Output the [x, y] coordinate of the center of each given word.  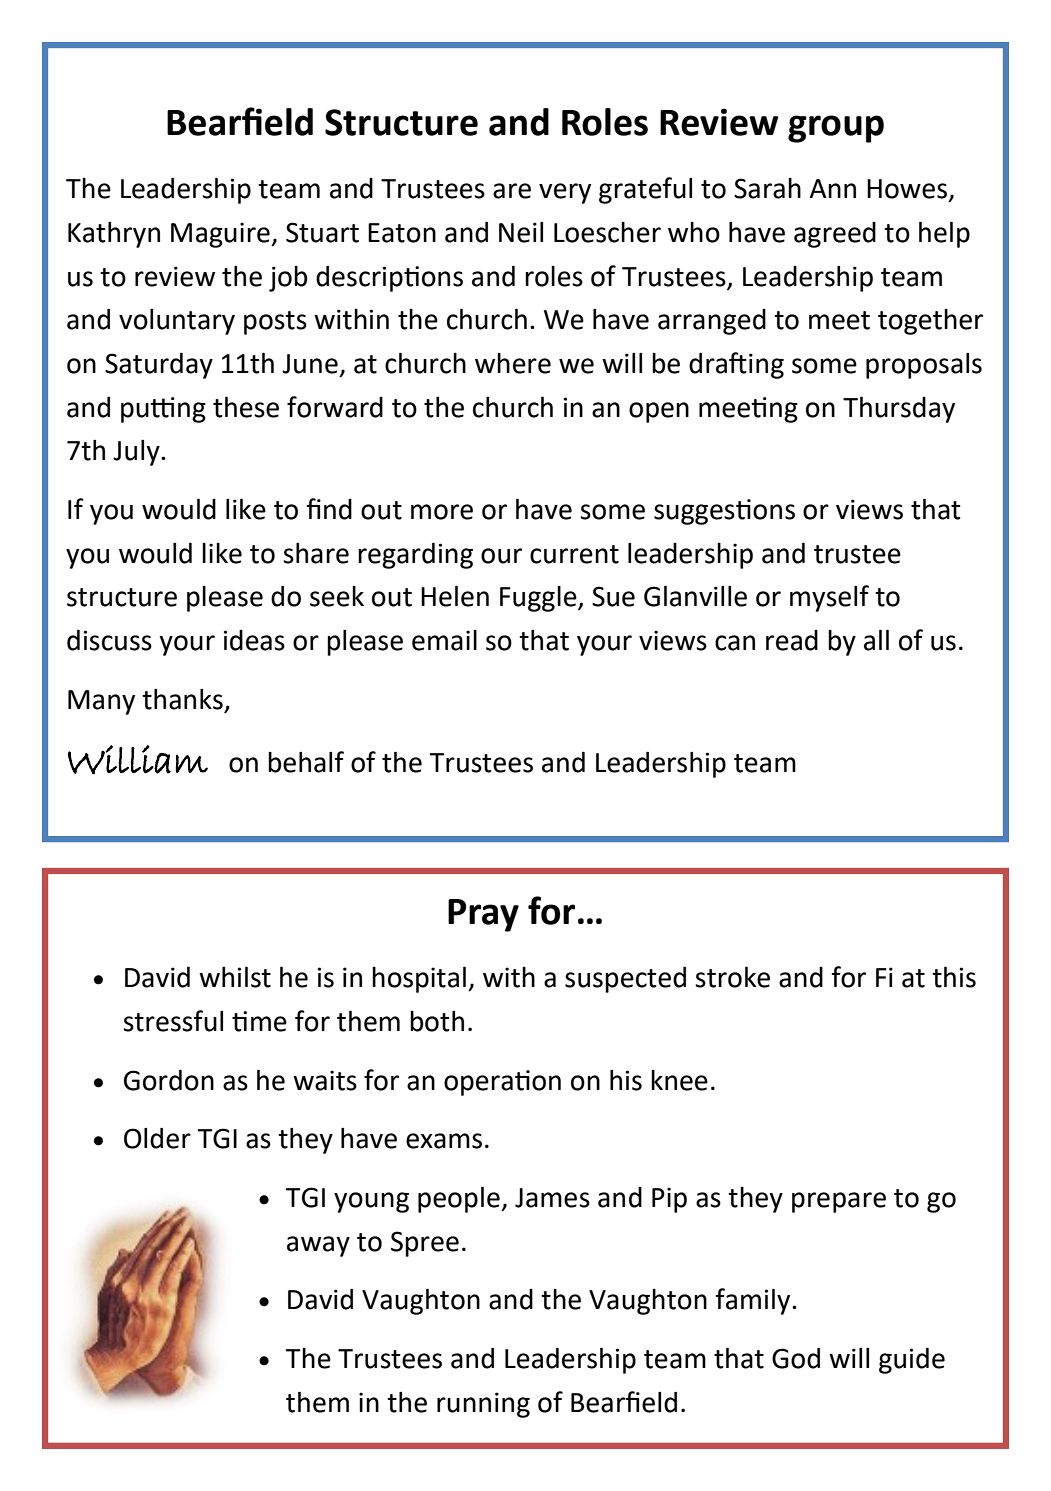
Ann [832, 188]
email [444, 640]
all [876, 640]
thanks [182, 699]
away [318, 1246]
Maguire [221, 235]
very [565, 193]
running [483, 1405]
